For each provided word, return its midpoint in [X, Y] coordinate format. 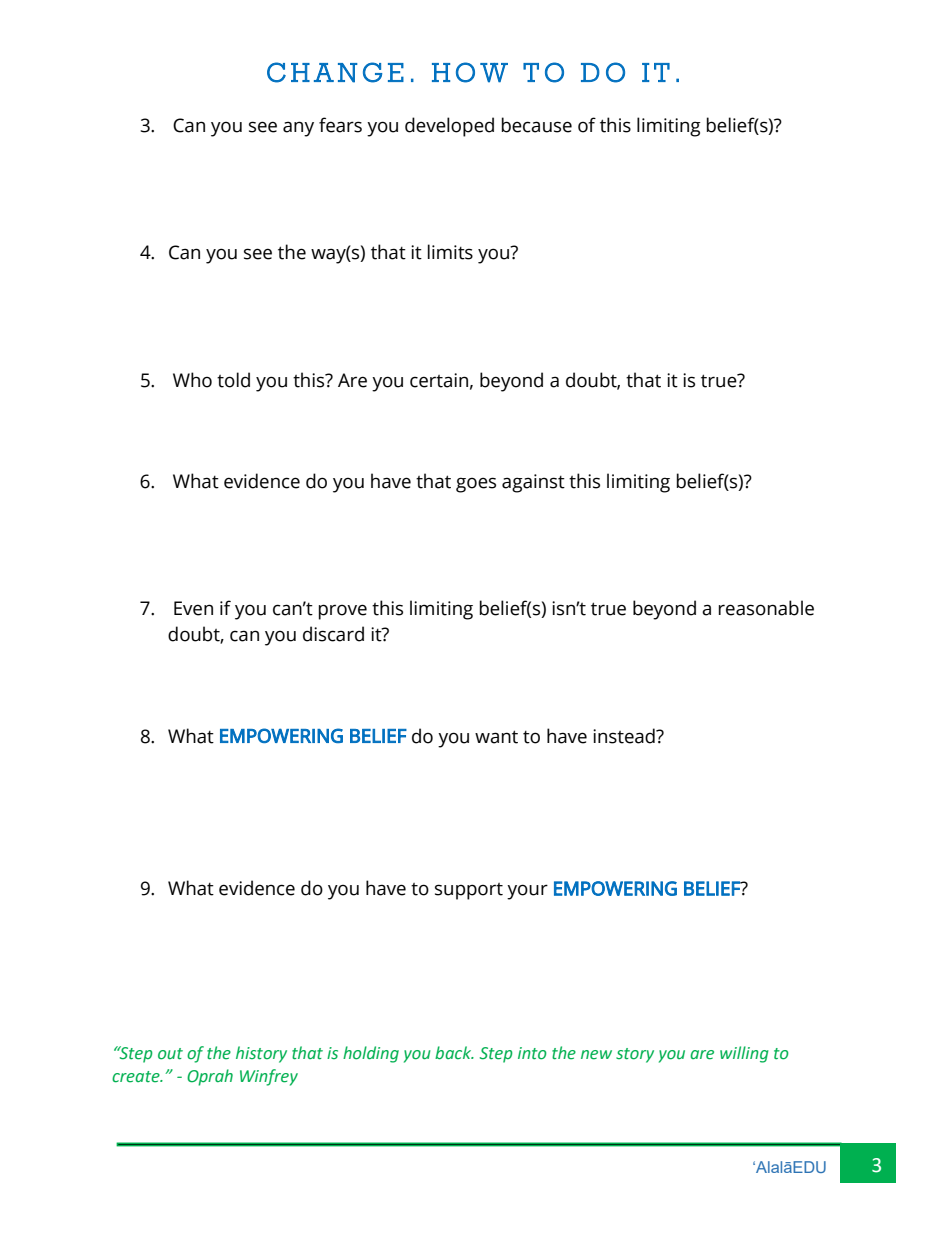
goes [476, 485]
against [533, 483]
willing [744, 1054]
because [537, 125]
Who [192, 380]
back [454, 1053]
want [496, 737]
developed [449, 127]
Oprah [210, 1077]
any [298, 129]
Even [193, 608]
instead [625, 736]
